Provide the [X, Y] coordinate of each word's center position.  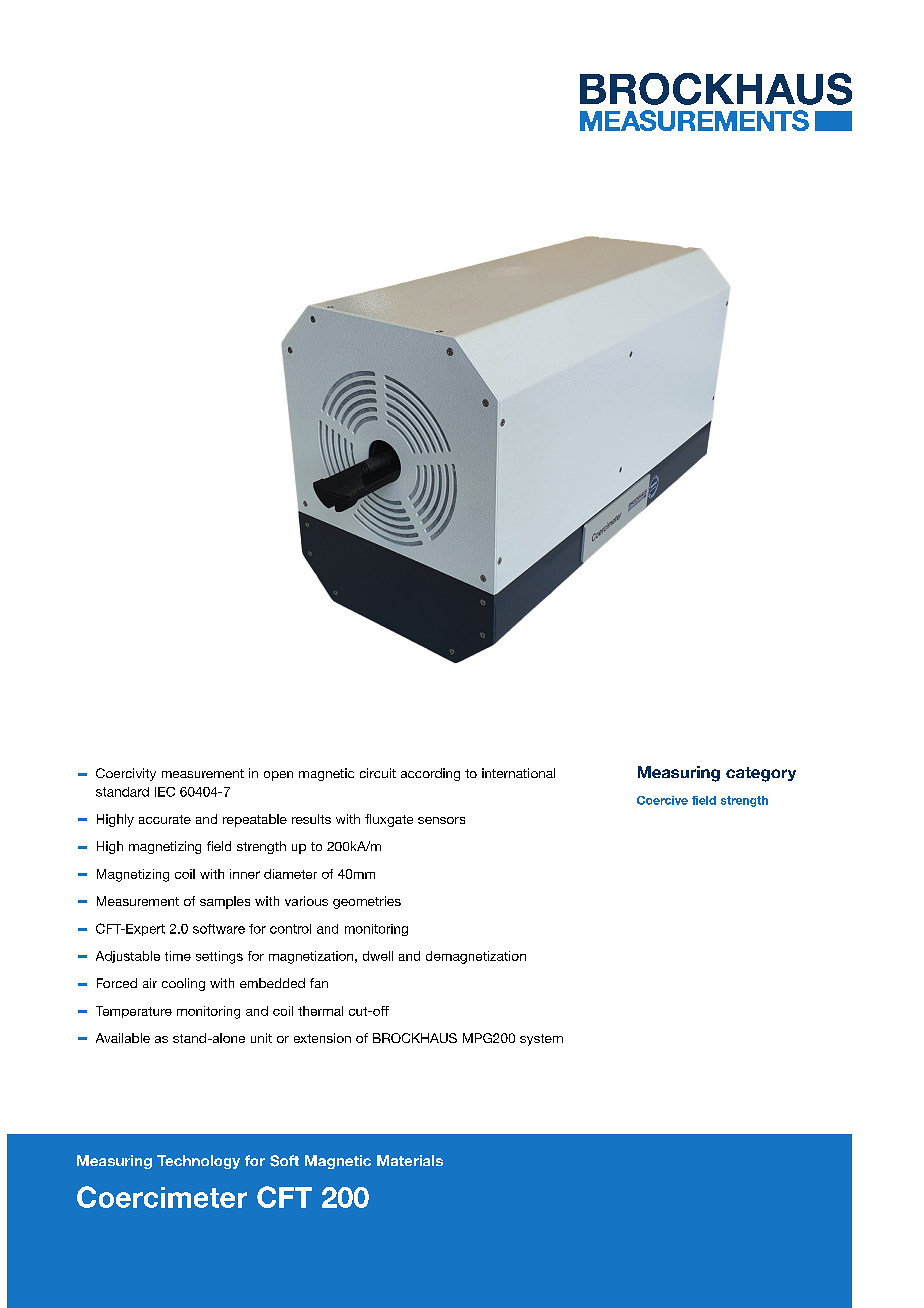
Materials [410, 1160]
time [178, 956]
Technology [198, 1162]
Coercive [662, 800]
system [541, 1040]
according [430, 774]
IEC [165, 792]
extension [322, 1038]
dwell [378, 956]
